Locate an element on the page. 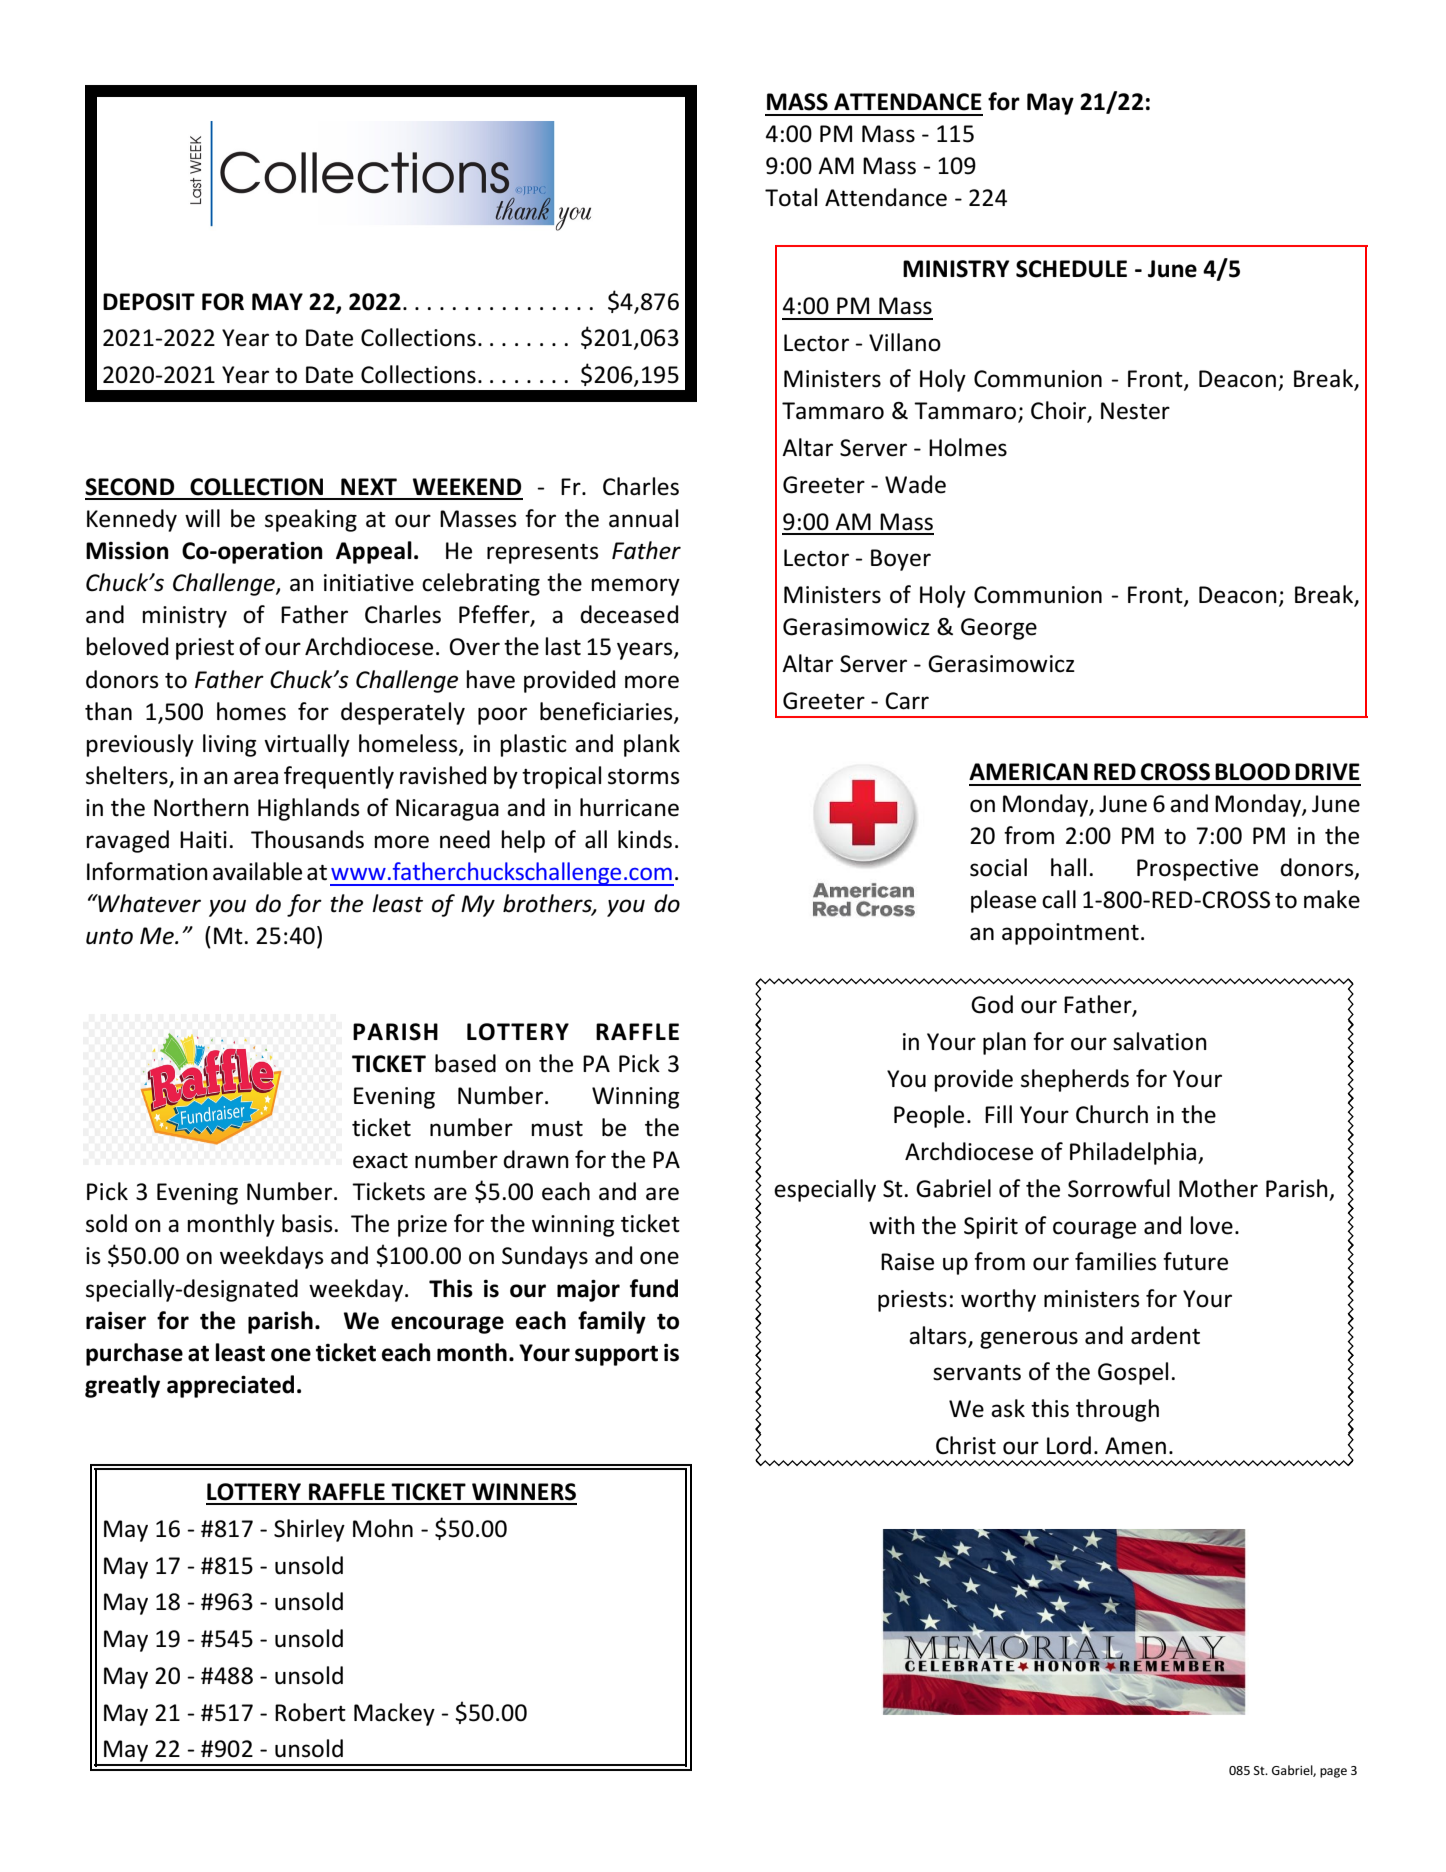 This page has height=1872, width=1446. salvation is located at coordinates (1160, 1041).
